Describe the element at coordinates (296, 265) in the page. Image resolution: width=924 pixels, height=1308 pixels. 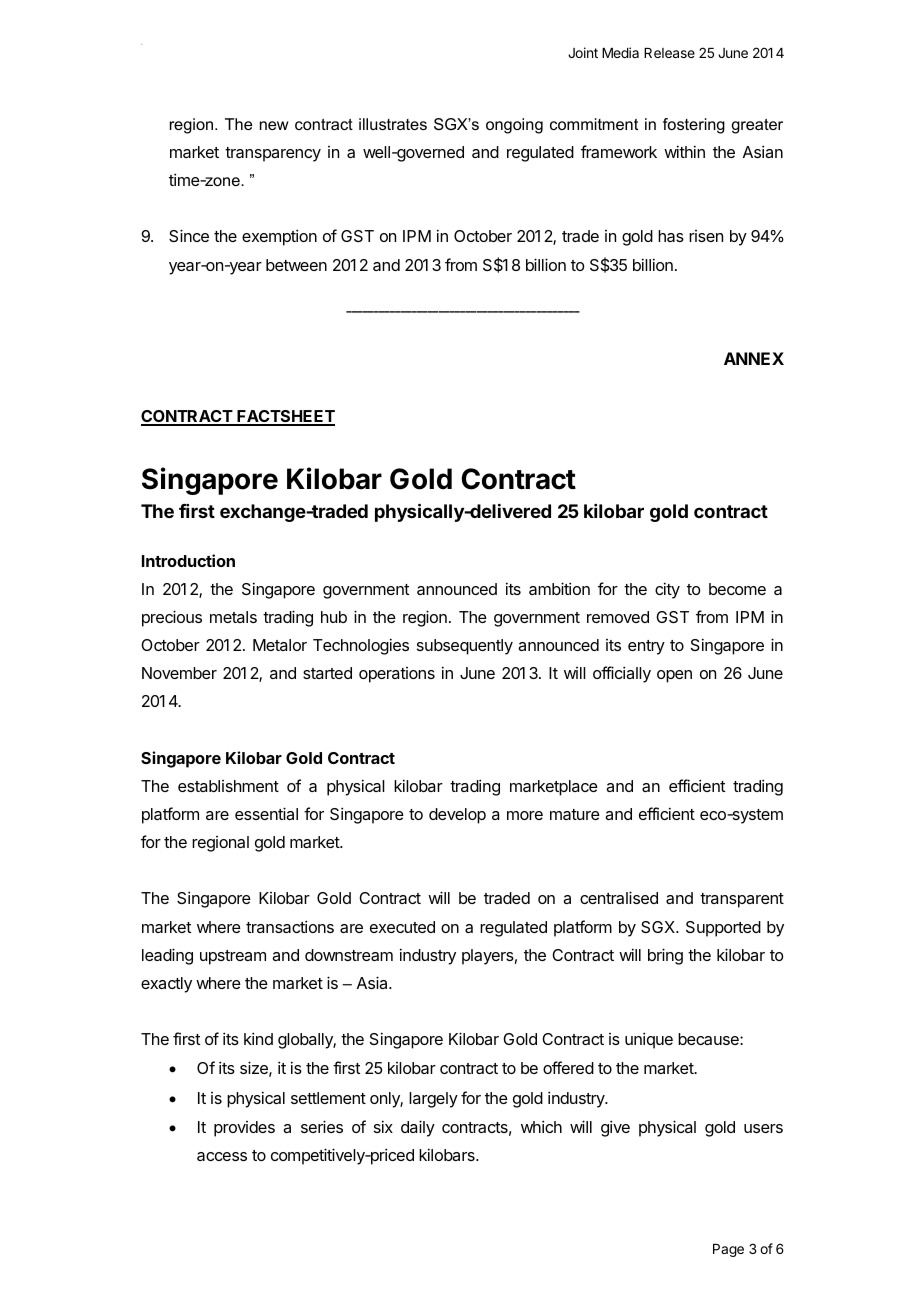
I see `between` at that location.
